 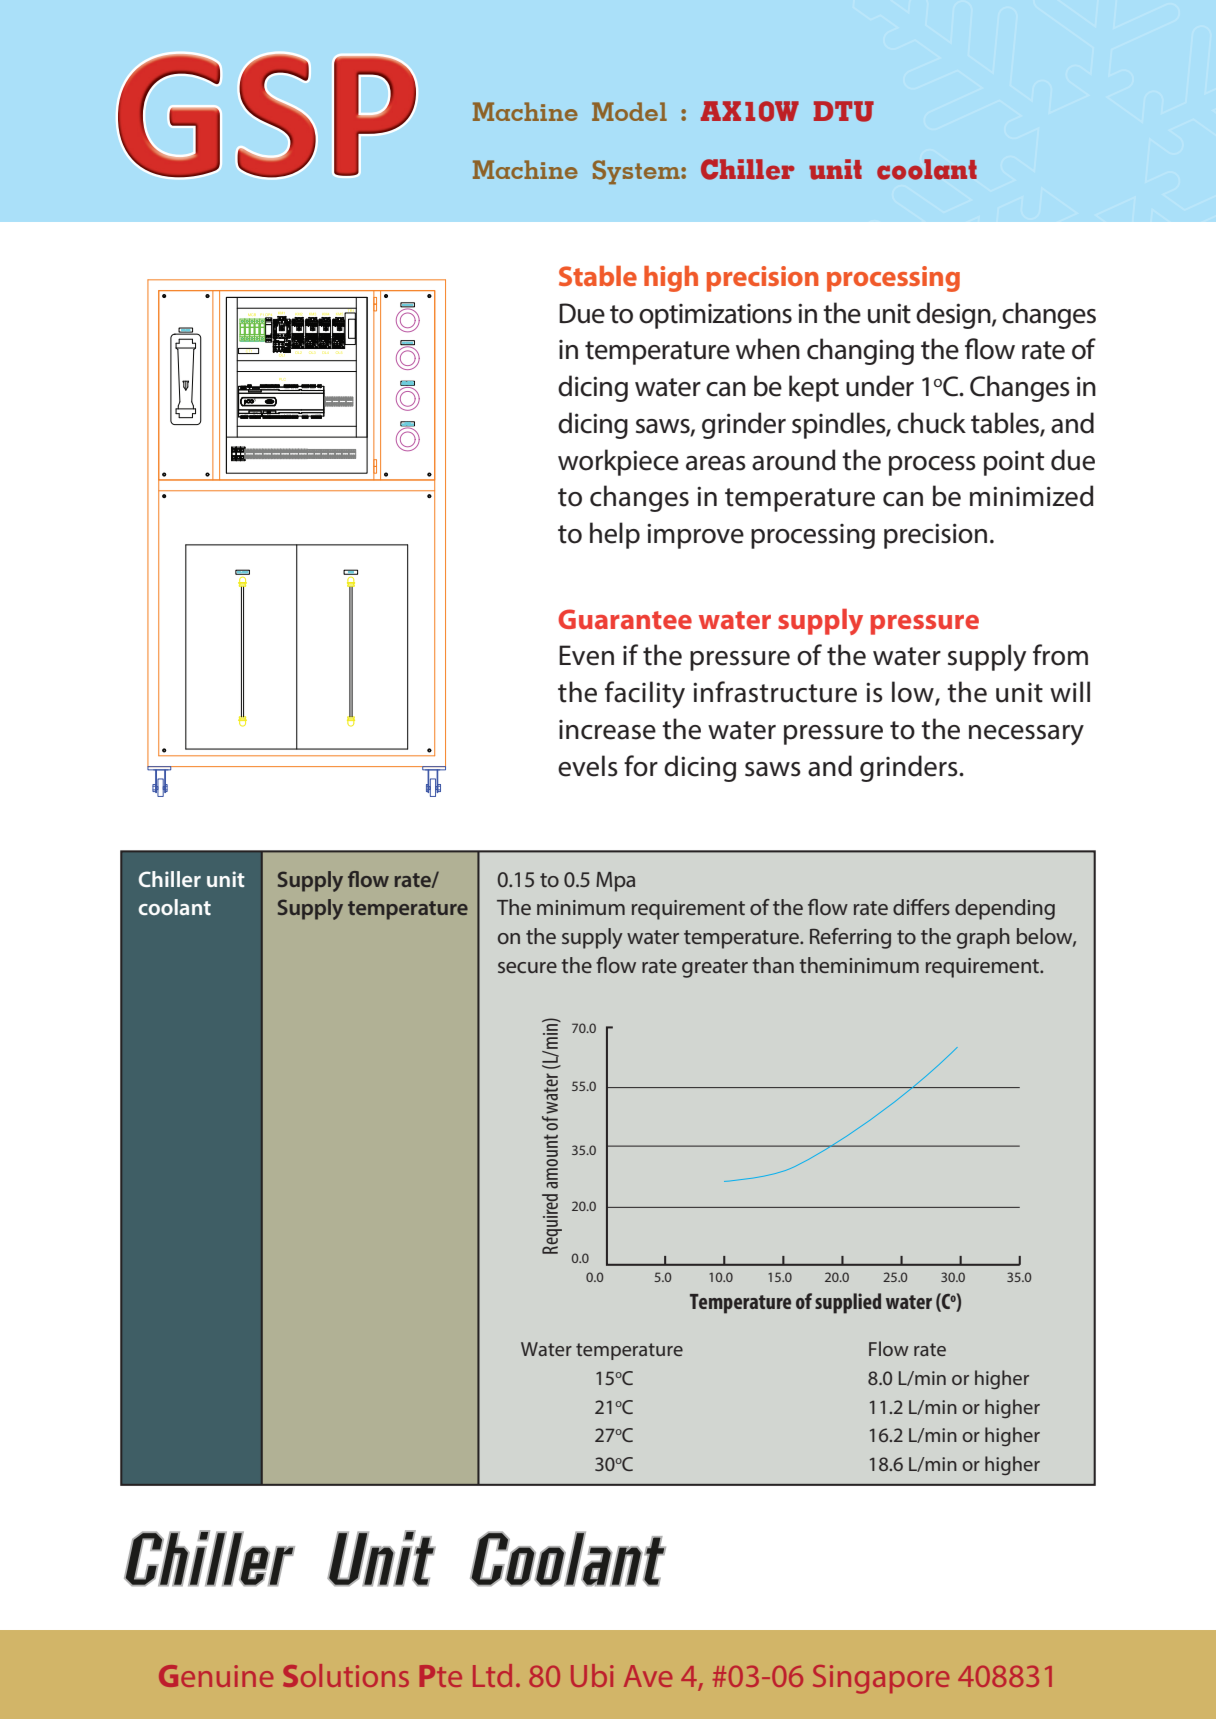 What do you see at coordinates (346, 1675) in the screenshot?
I see `Solutions` at bounding box center [346, 1675].
